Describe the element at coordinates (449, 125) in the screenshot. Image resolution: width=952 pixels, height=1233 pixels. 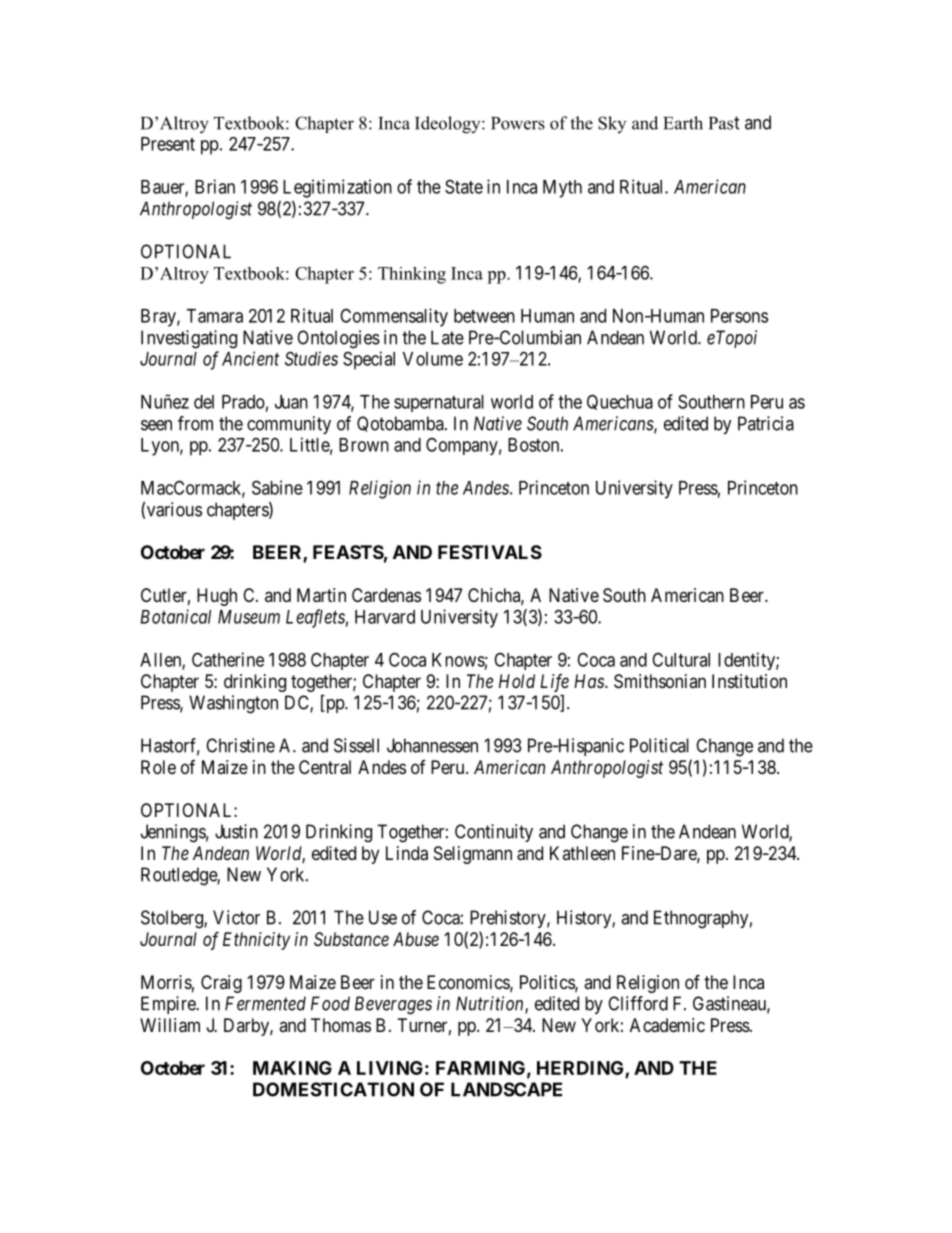
I see `Ideology` at that location.
